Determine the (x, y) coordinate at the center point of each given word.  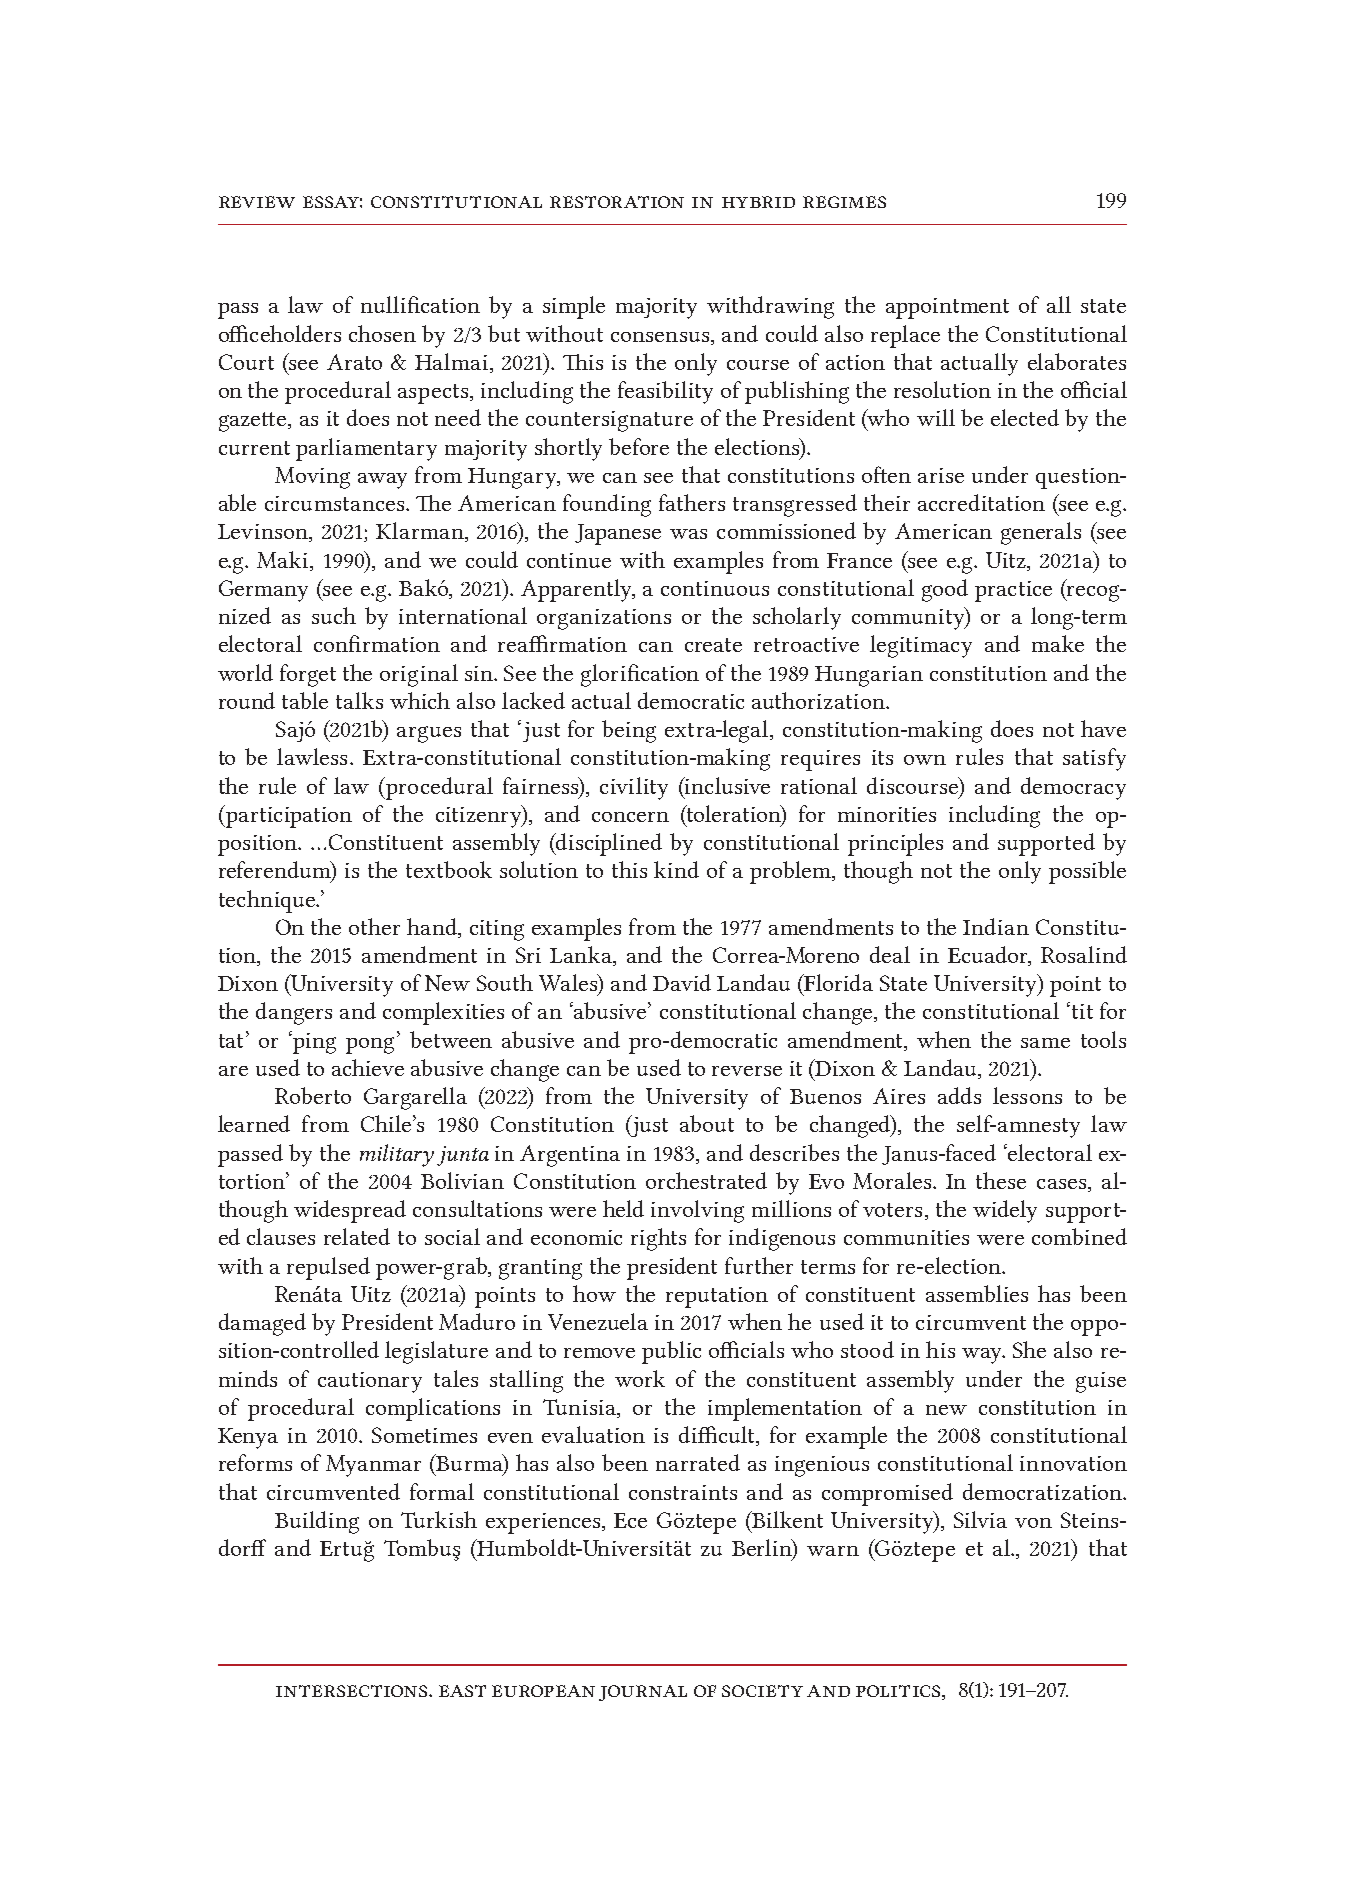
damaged (262, 1324)
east (462, 1691)
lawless (312, 756)
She (1029, 1349)
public (671, 1352)
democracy (1073, 788)
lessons (1027, 1095)
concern (630, 817)
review (257, 202)
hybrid (758, 202)
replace (905, 336)
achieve (368, 1067)
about (707, 1123)
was (688, 534)
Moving (312, 478)
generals (1041, 533)
